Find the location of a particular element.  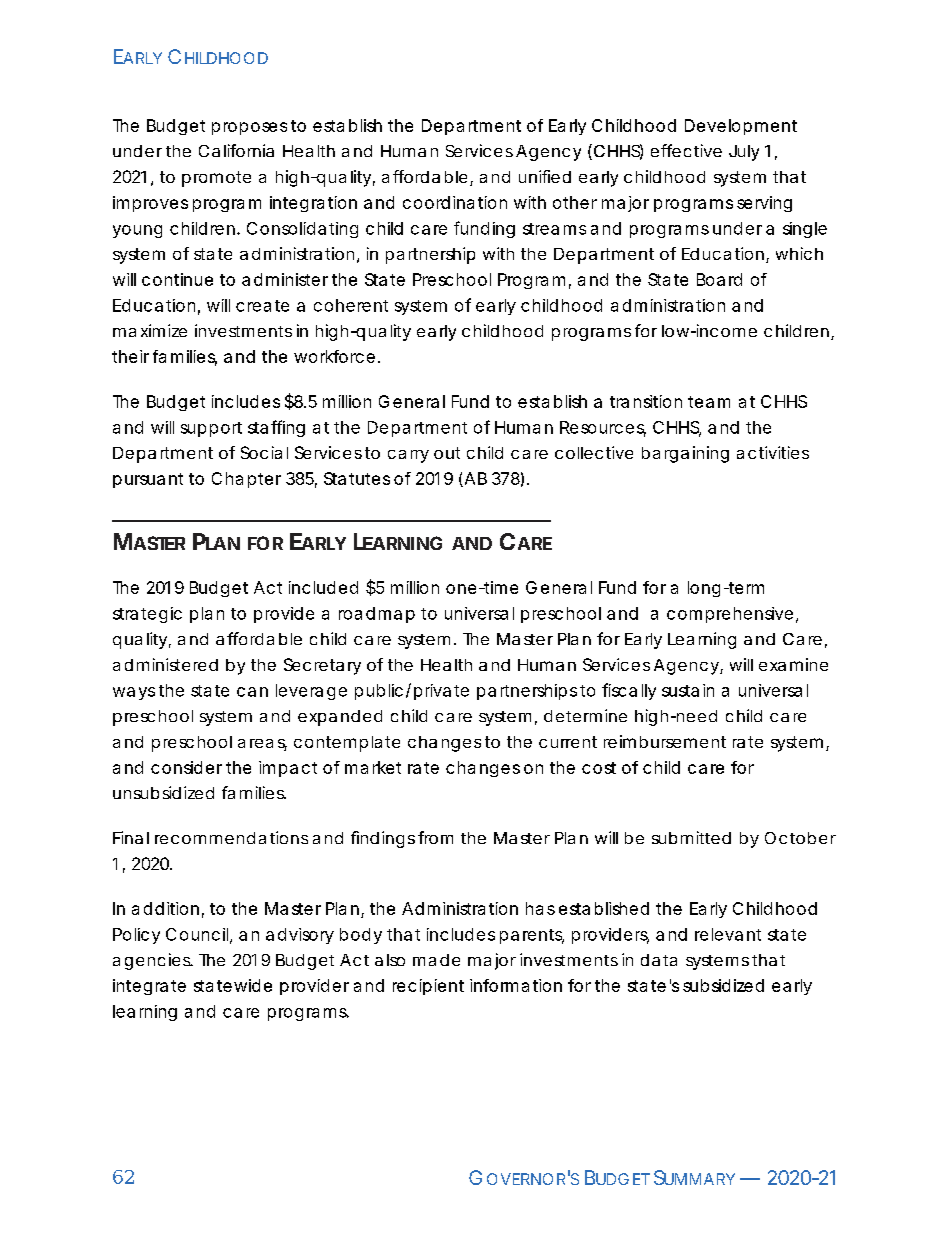

July is located at coordinates (744, 153).
